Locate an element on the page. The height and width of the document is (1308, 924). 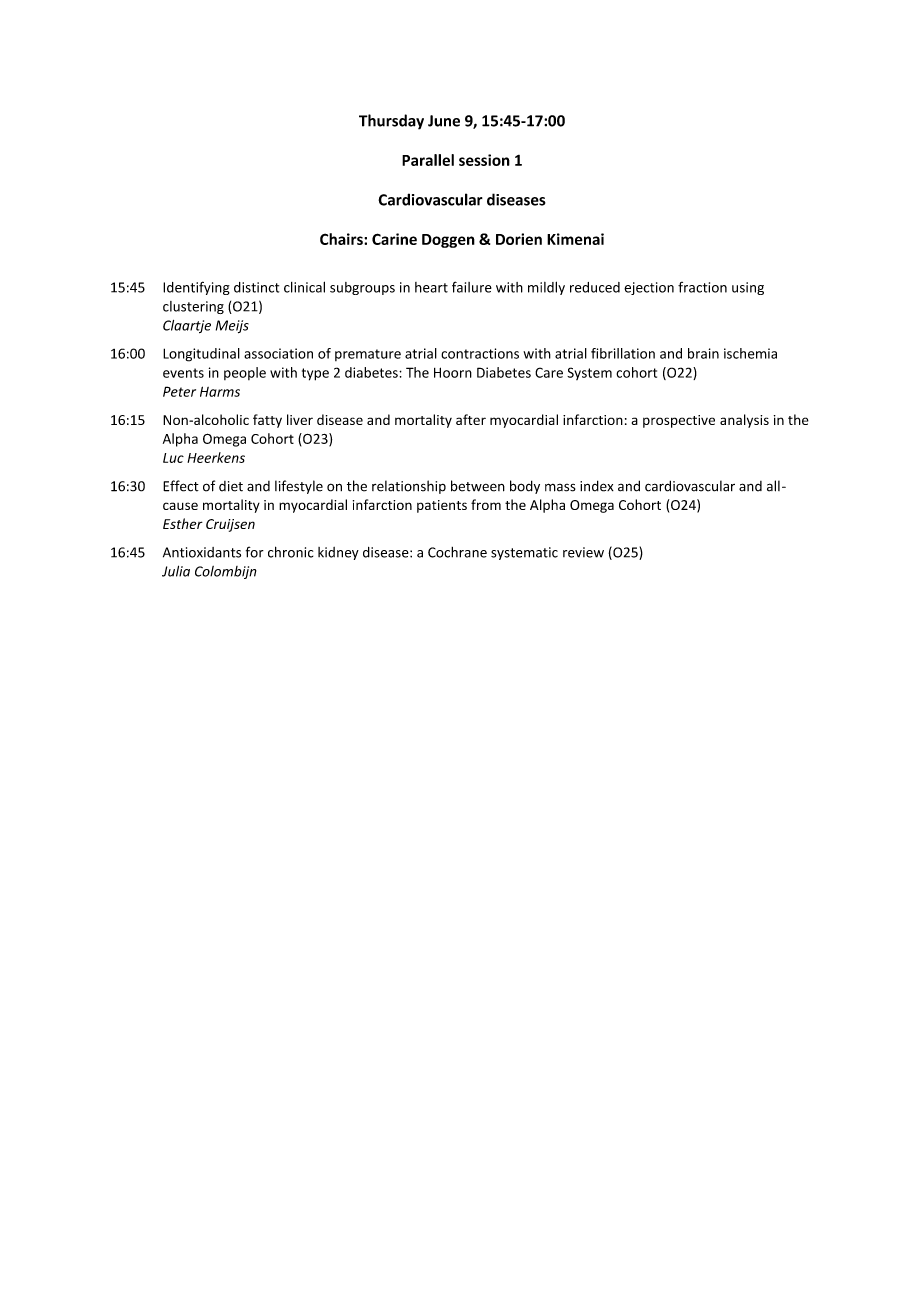
association is located at coordinates (278, 353).
